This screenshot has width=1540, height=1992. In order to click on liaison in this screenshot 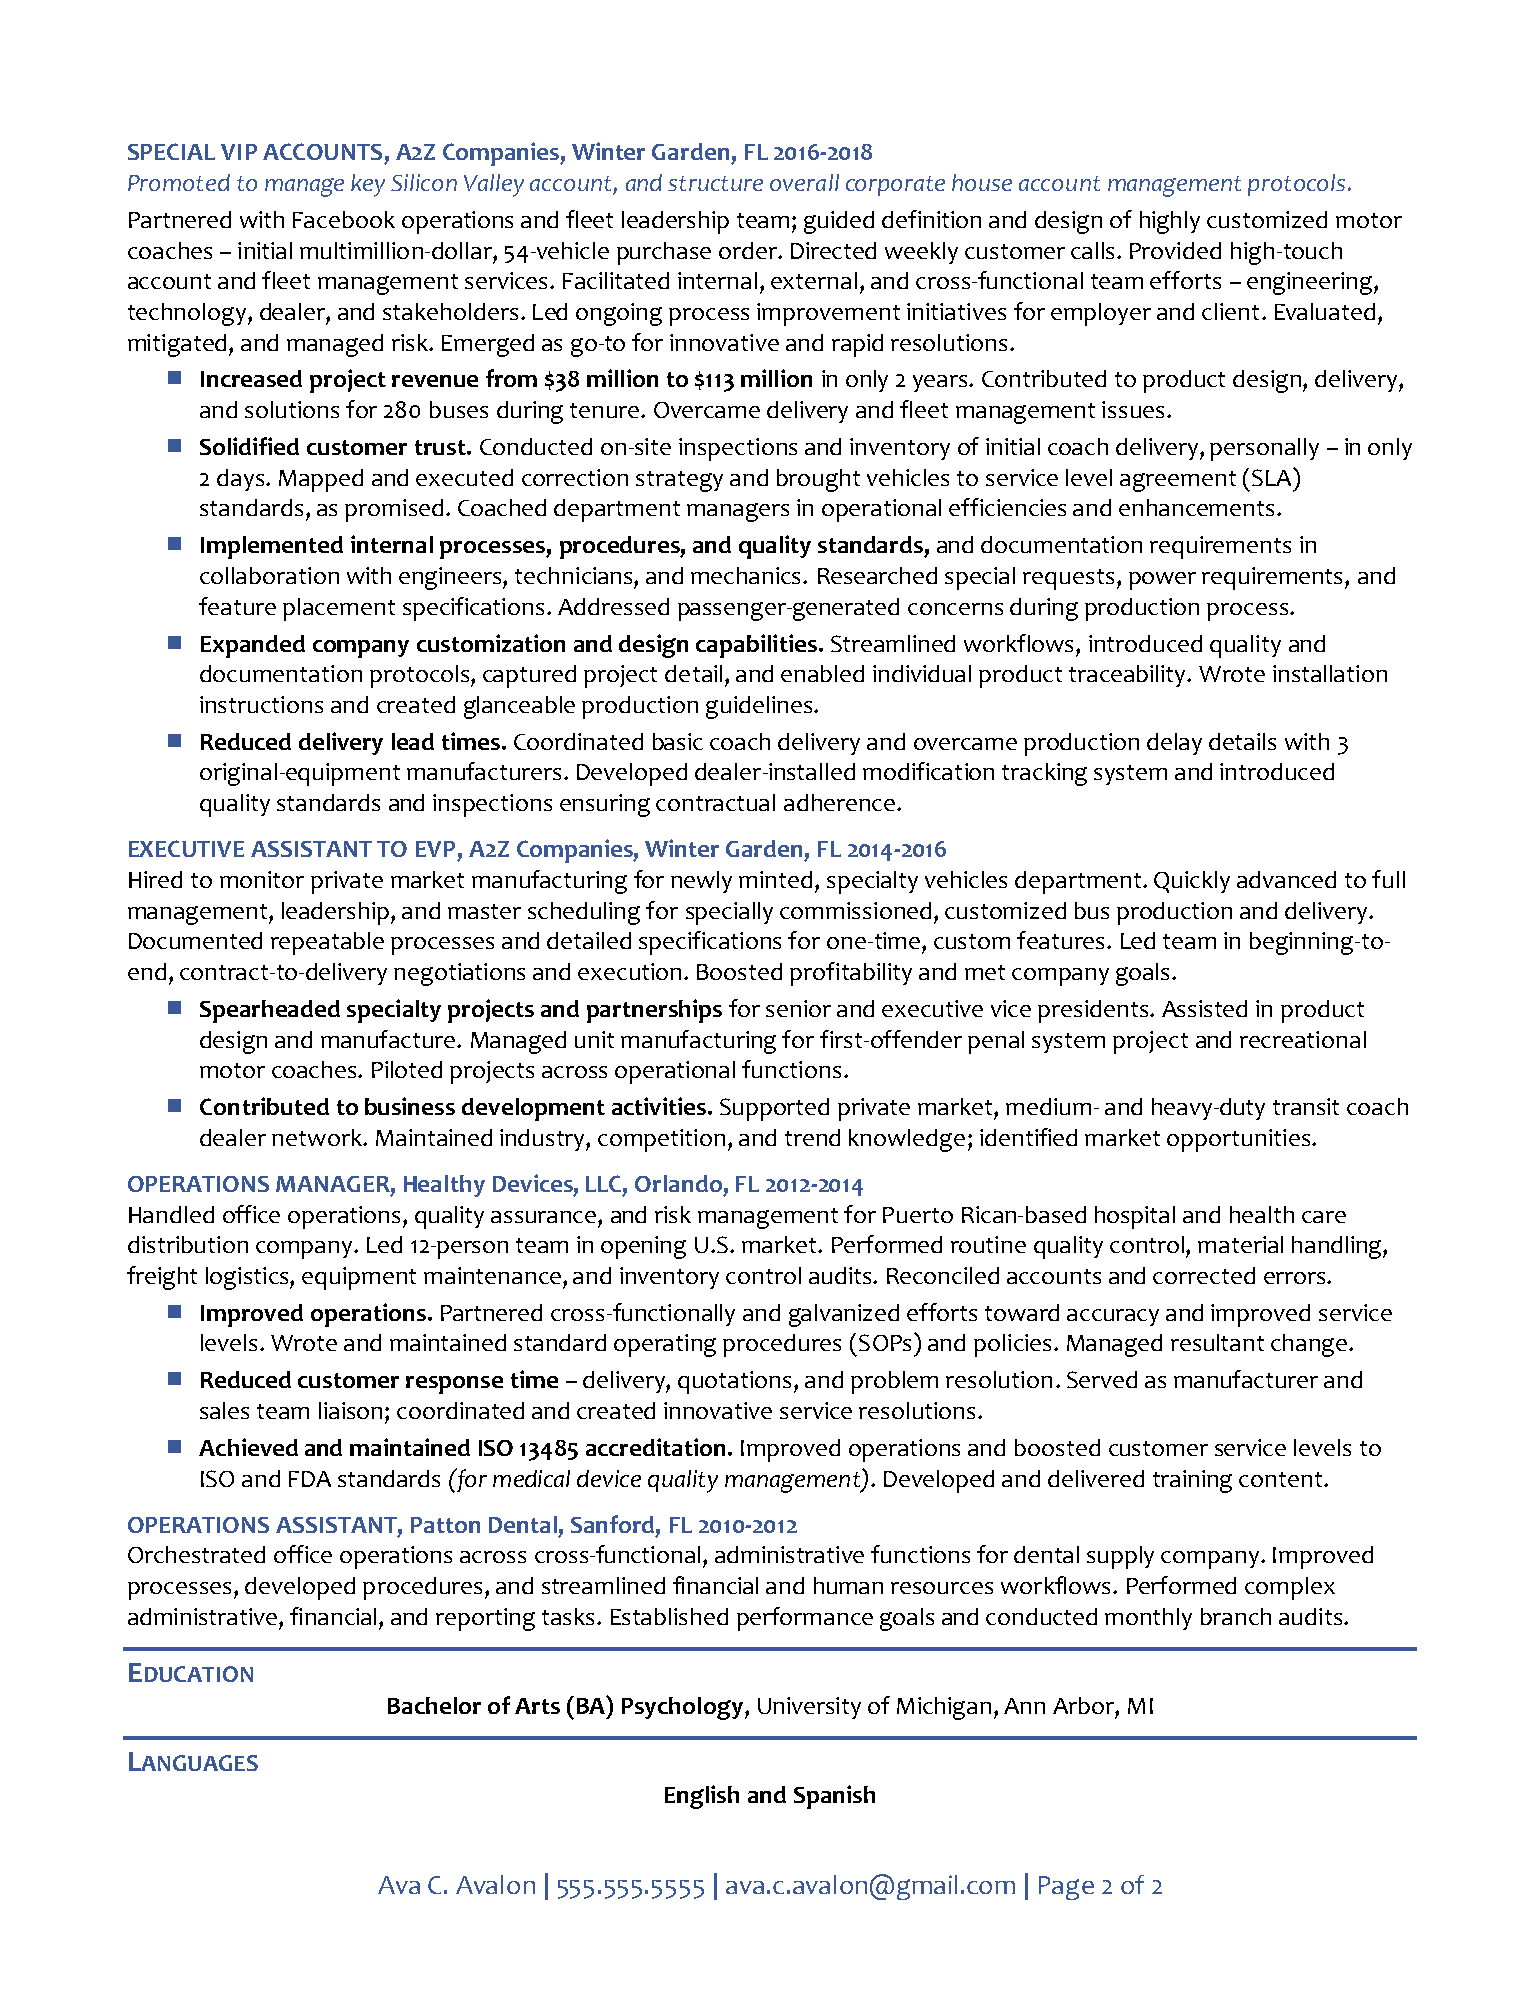, I will do `click(352, 1410)`.
